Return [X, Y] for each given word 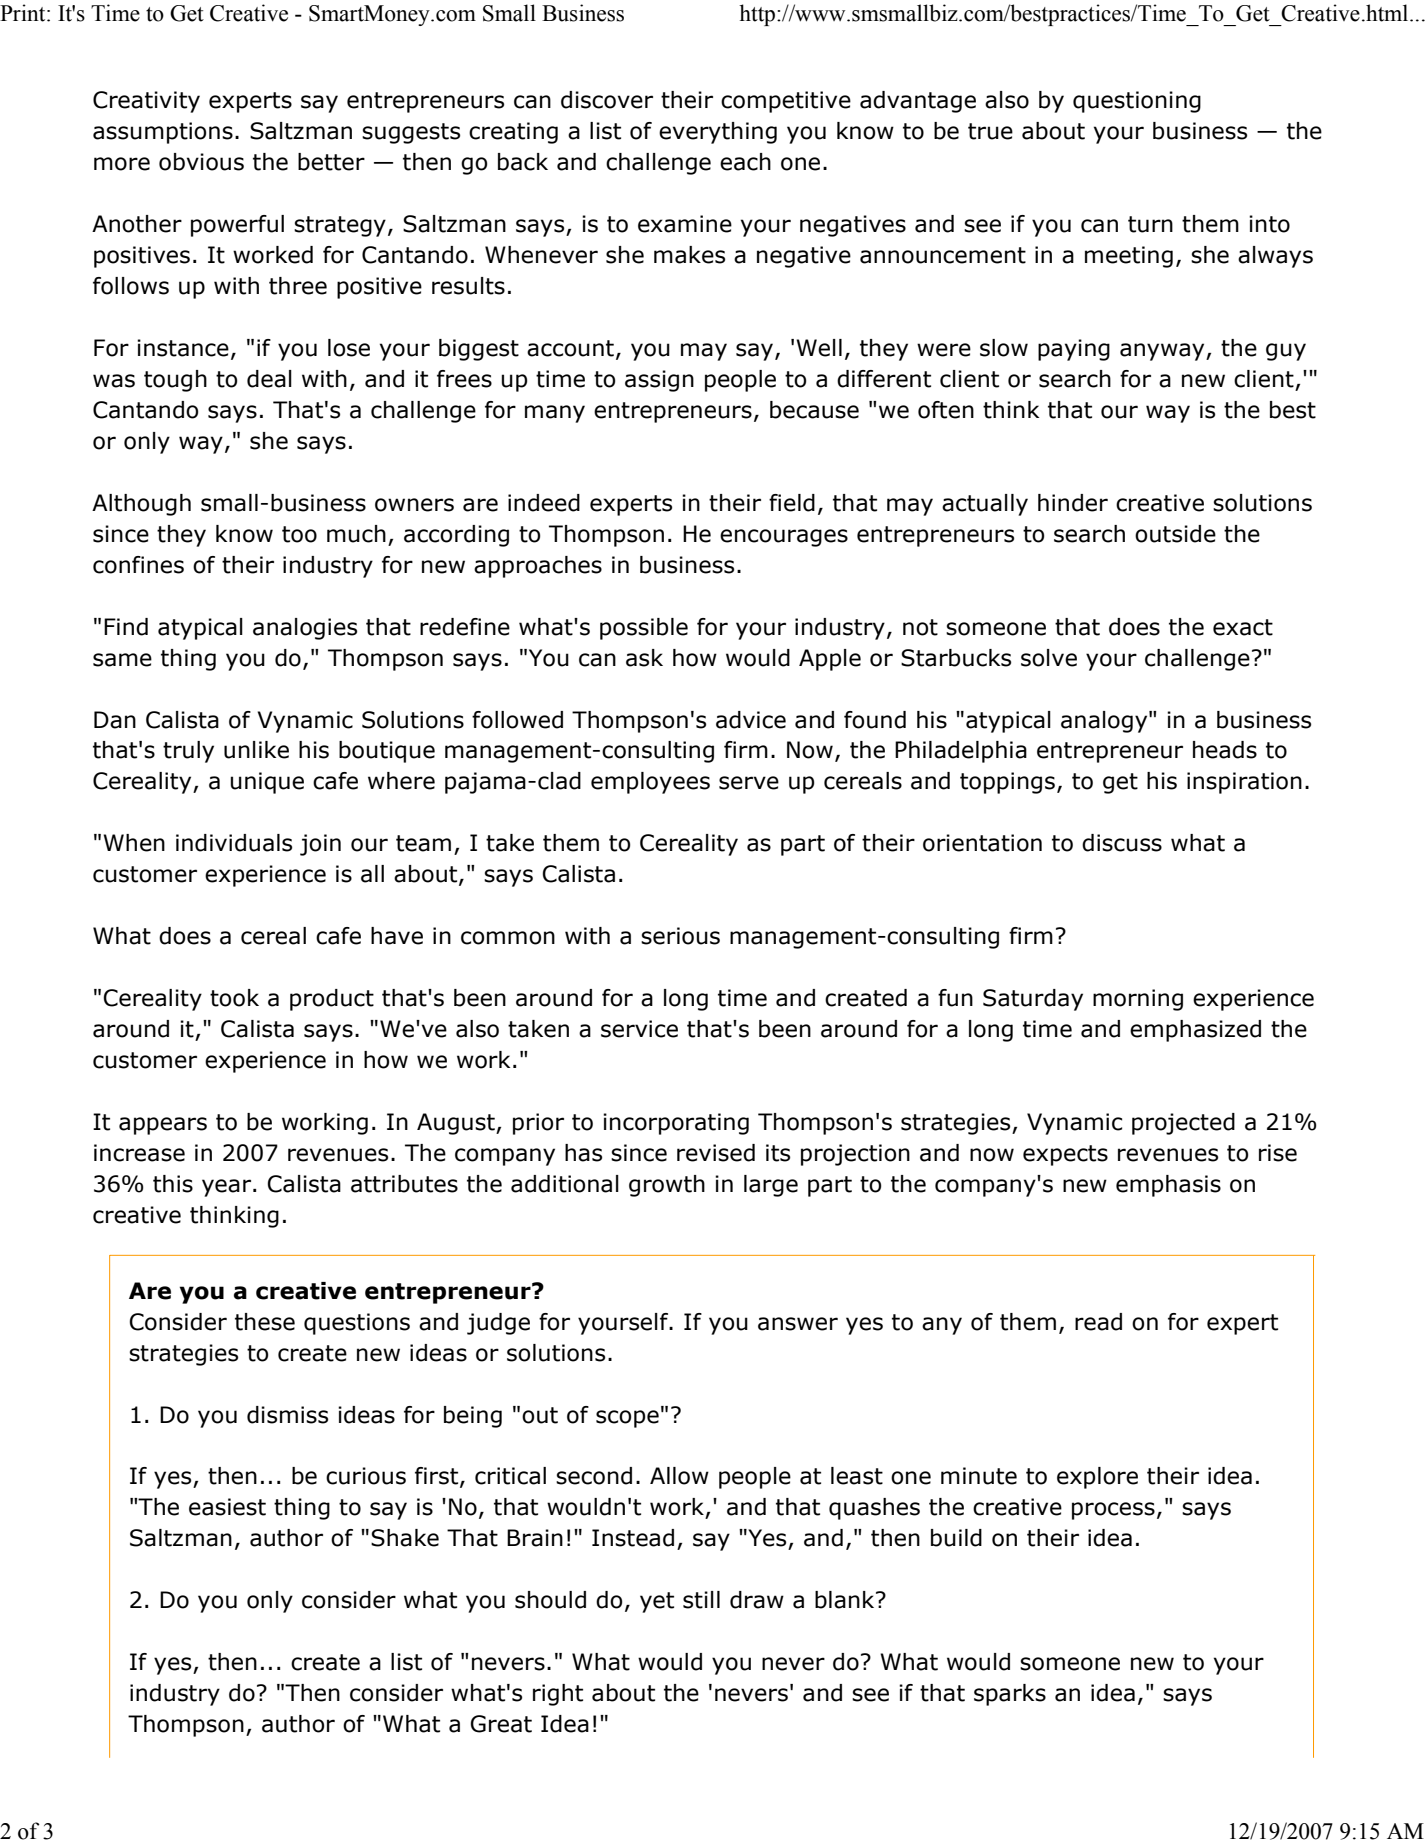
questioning [1137, 102]
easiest [227, 1507]
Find [126, 627]
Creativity [146, 102]
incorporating [676, 1124]
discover [607, 100]
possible [644, 629]
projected [1183, 1124]
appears [163, 1126]
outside [1175, 534]
